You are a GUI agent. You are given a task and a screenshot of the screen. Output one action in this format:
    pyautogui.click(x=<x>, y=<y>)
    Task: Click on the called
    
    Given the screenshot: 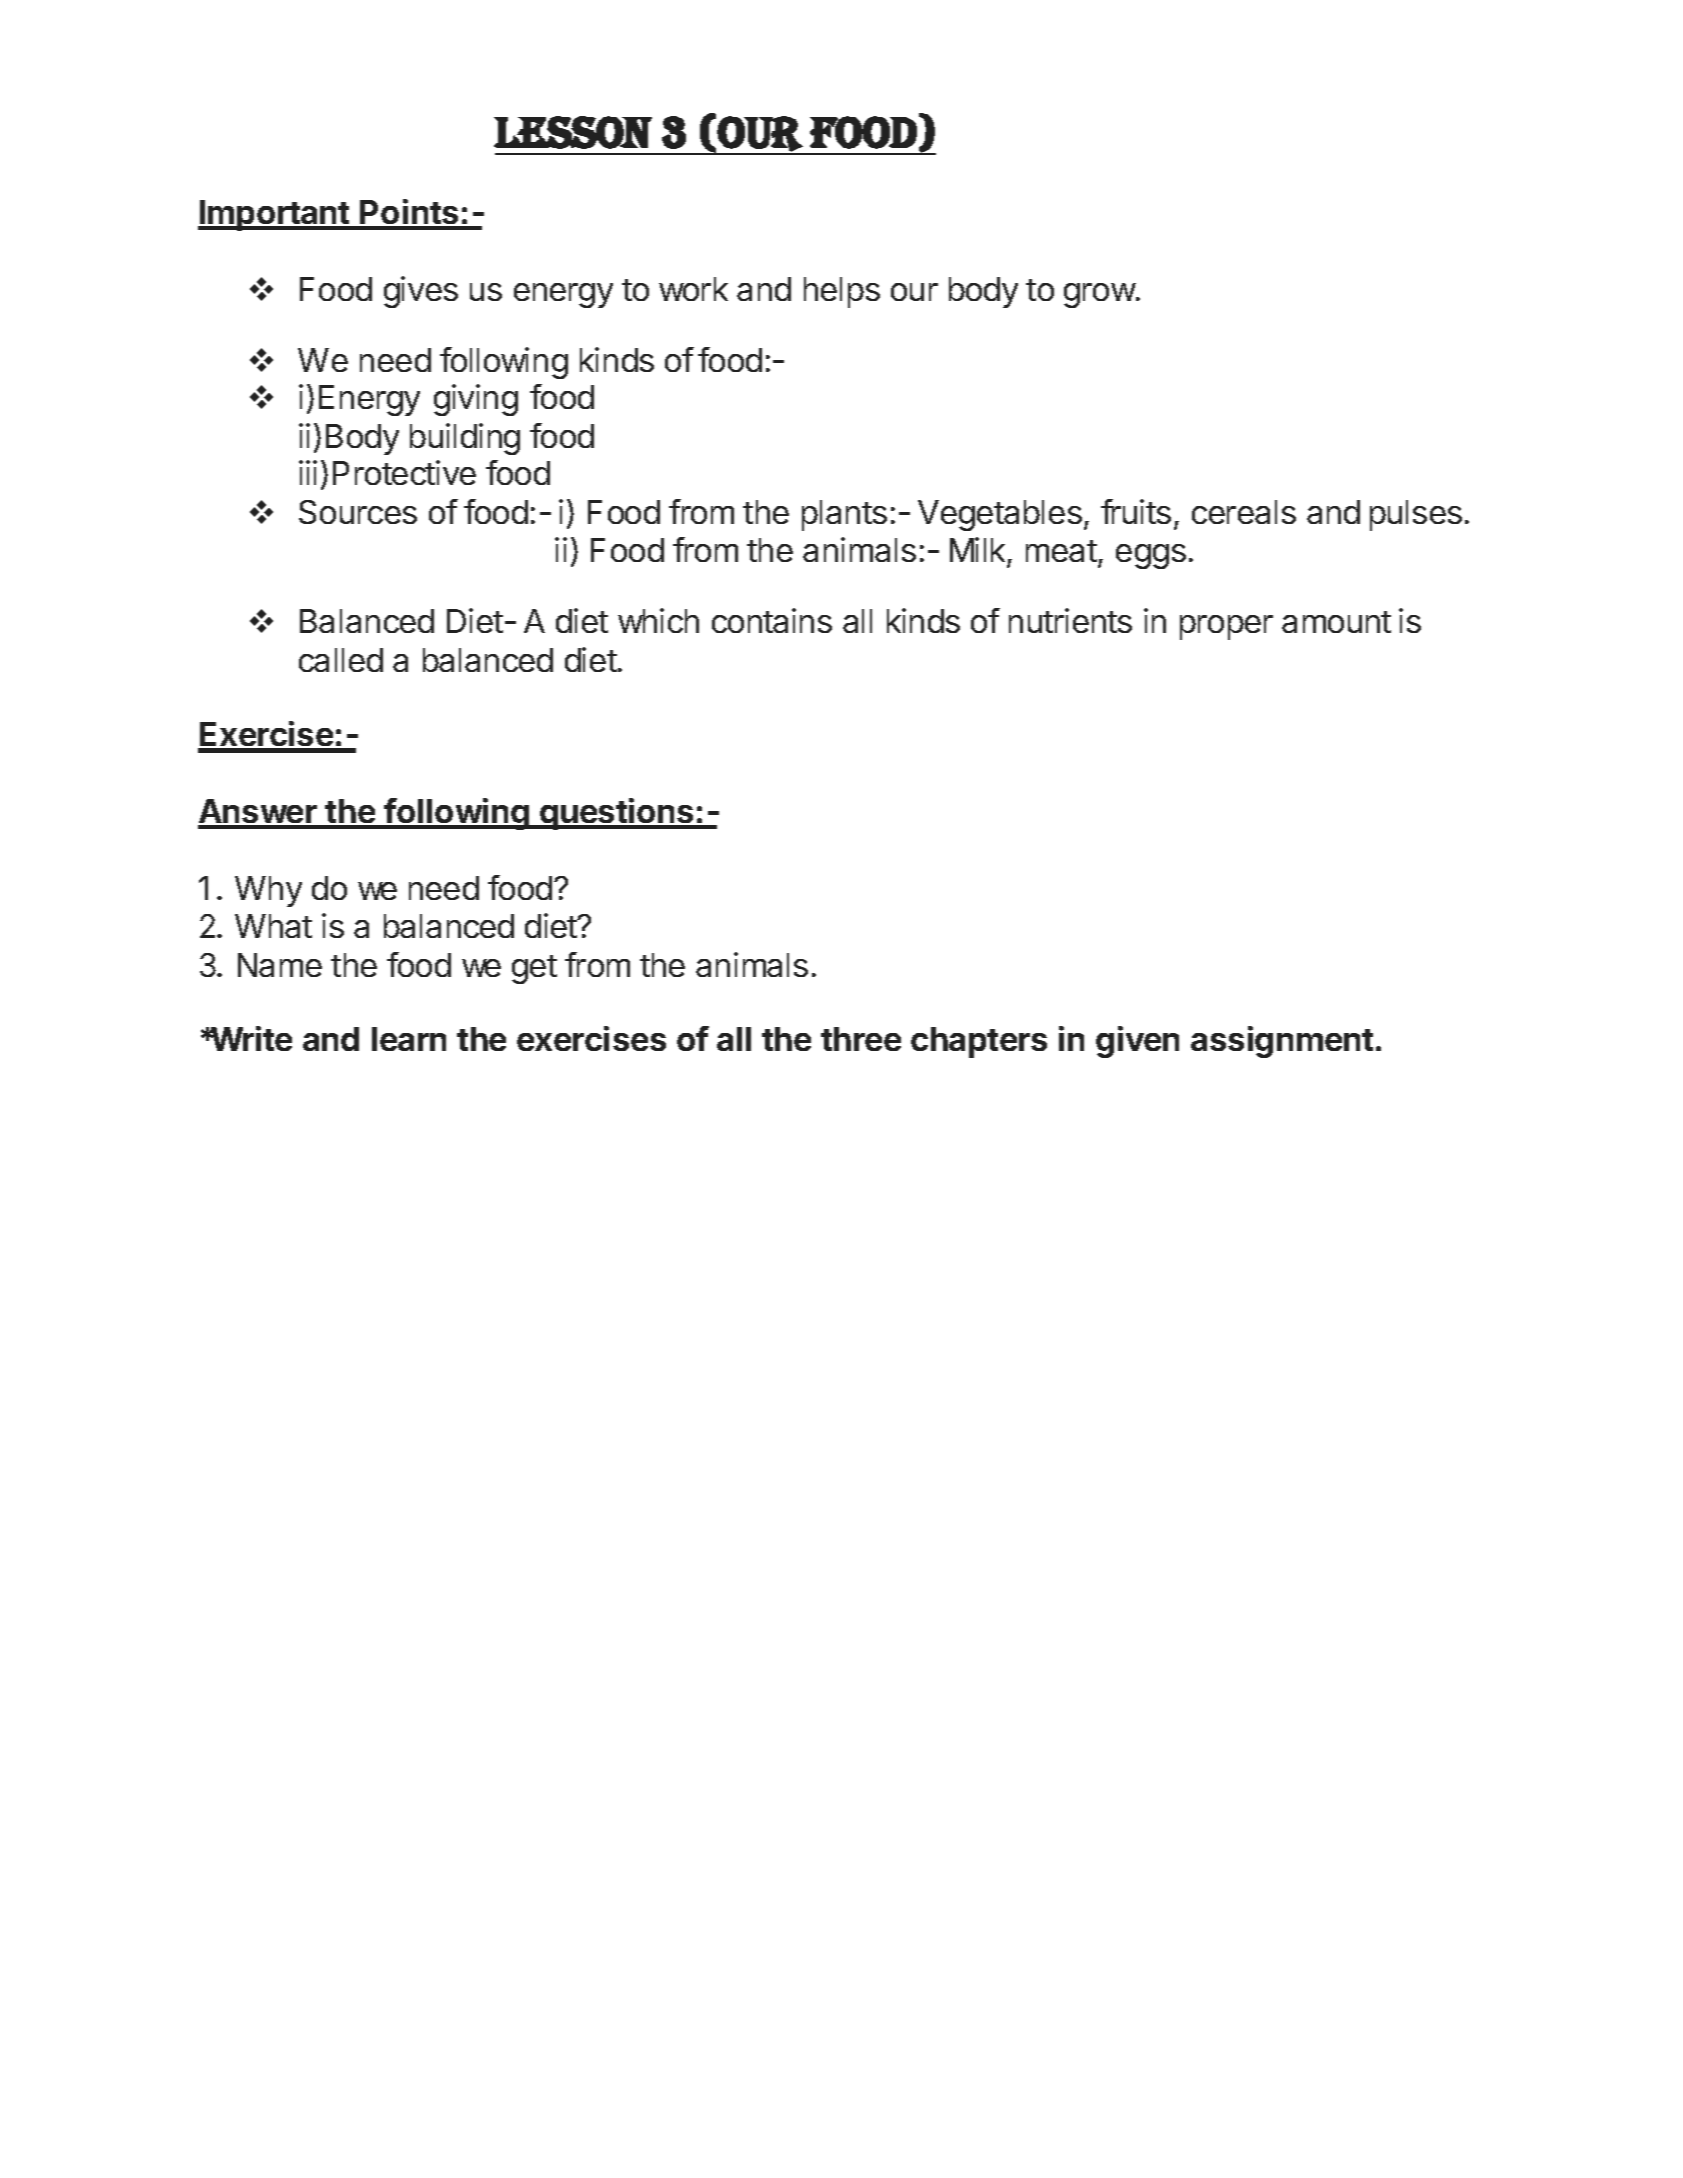 What is the action you would take?
    pyautogui.click(x=341, y=660)
